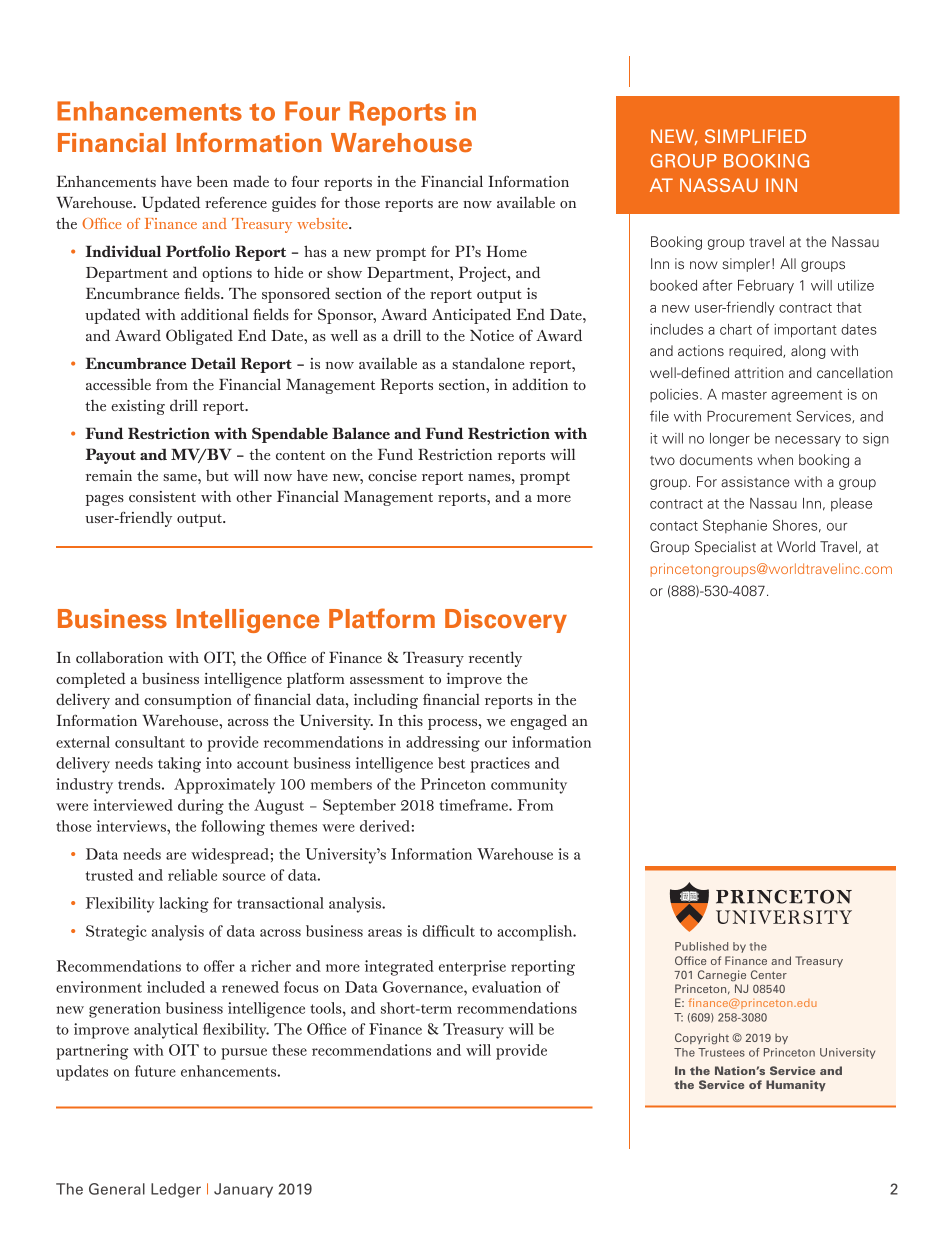  I want to click on Discovery, so click(506, 621).
